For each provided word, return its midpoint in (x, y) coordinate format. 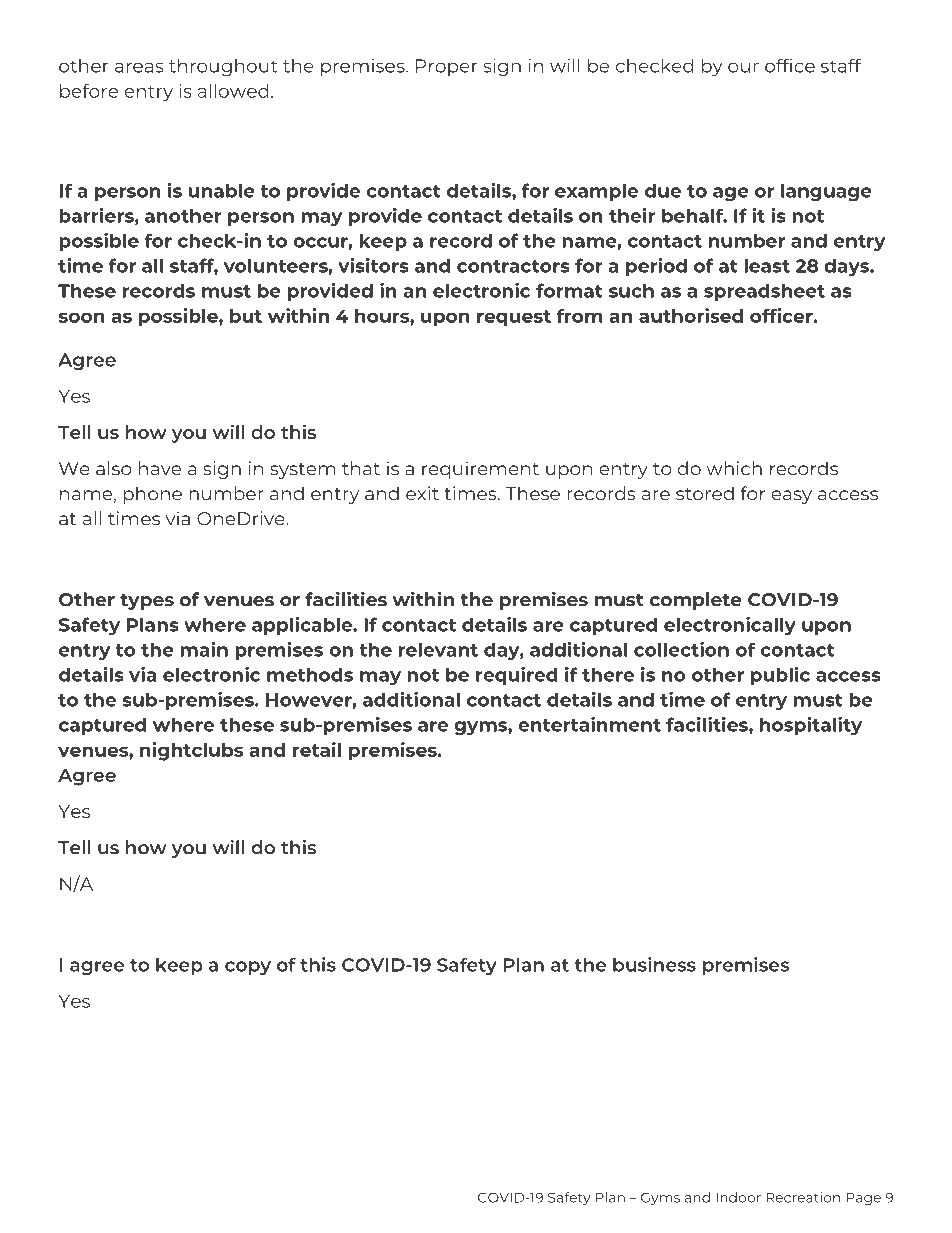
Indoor (738, 1197)
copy (248, 968)
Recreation (803, 1197)
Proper (447, 67)
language (826, 192)
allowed (233, 91)
